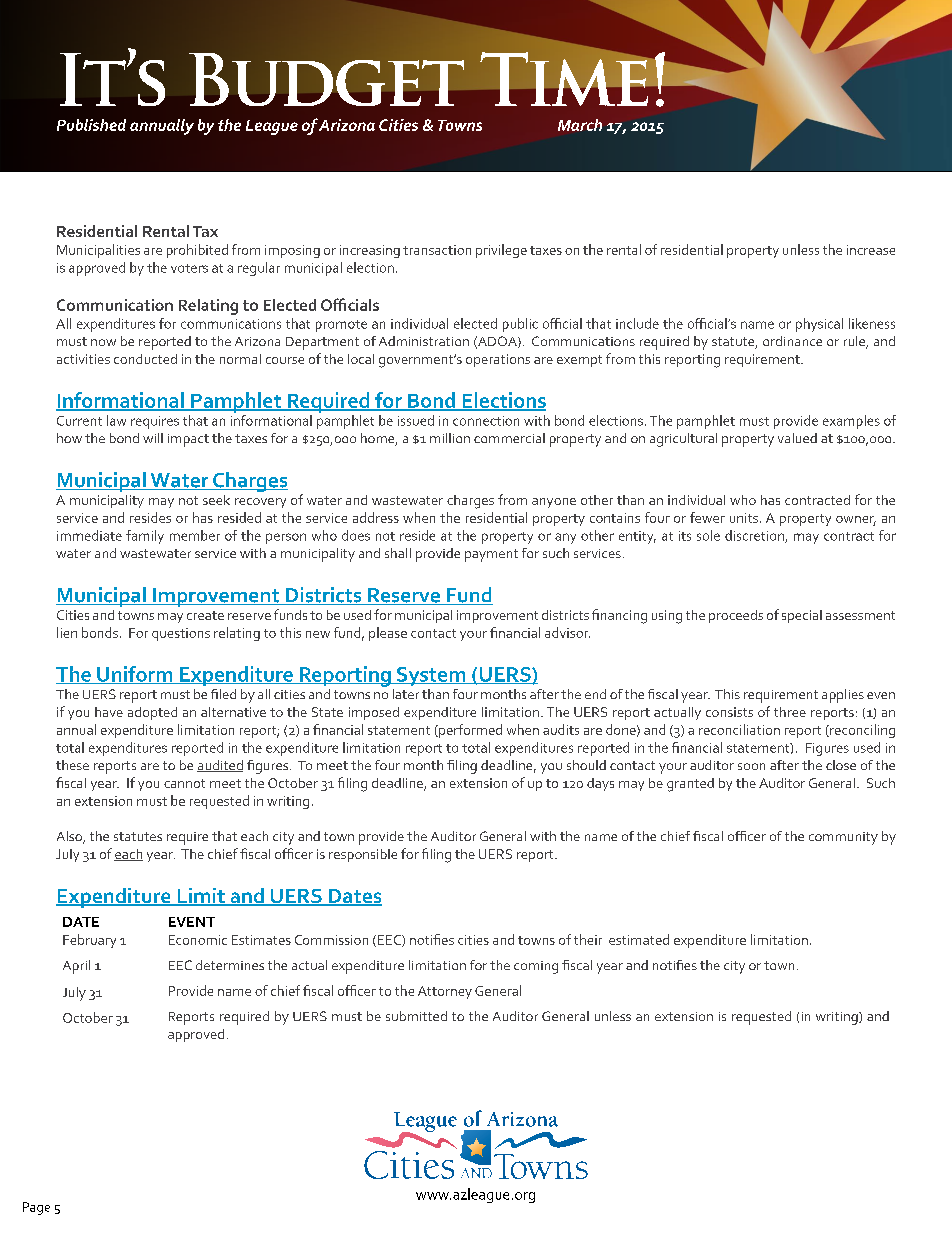 This screenshot has height=1233, width=952. I want to click on Uniform, so click(135, 675).
